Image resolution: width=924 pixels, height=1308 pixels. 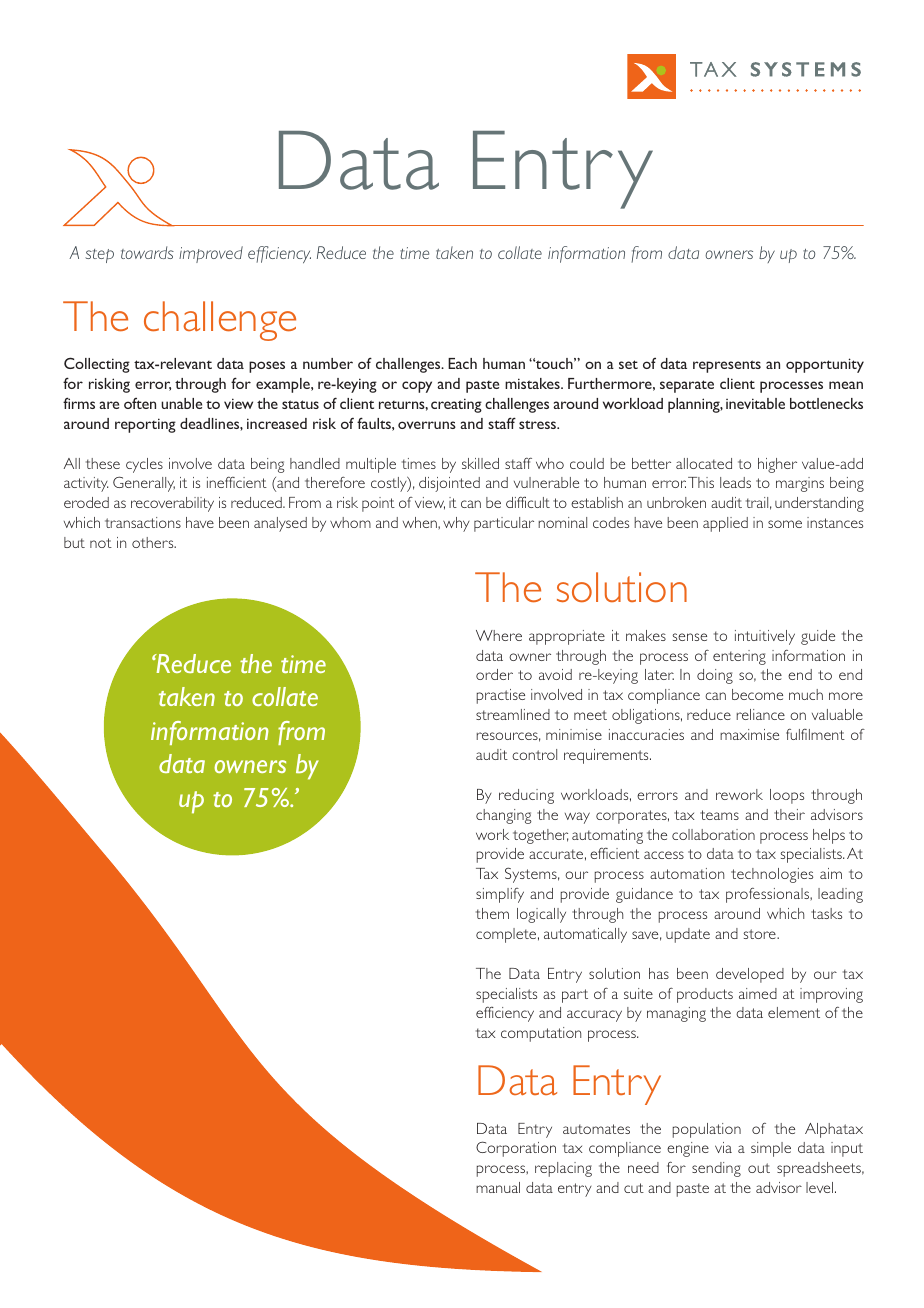 I want to click on manual, so click(x=498, y=1187).
